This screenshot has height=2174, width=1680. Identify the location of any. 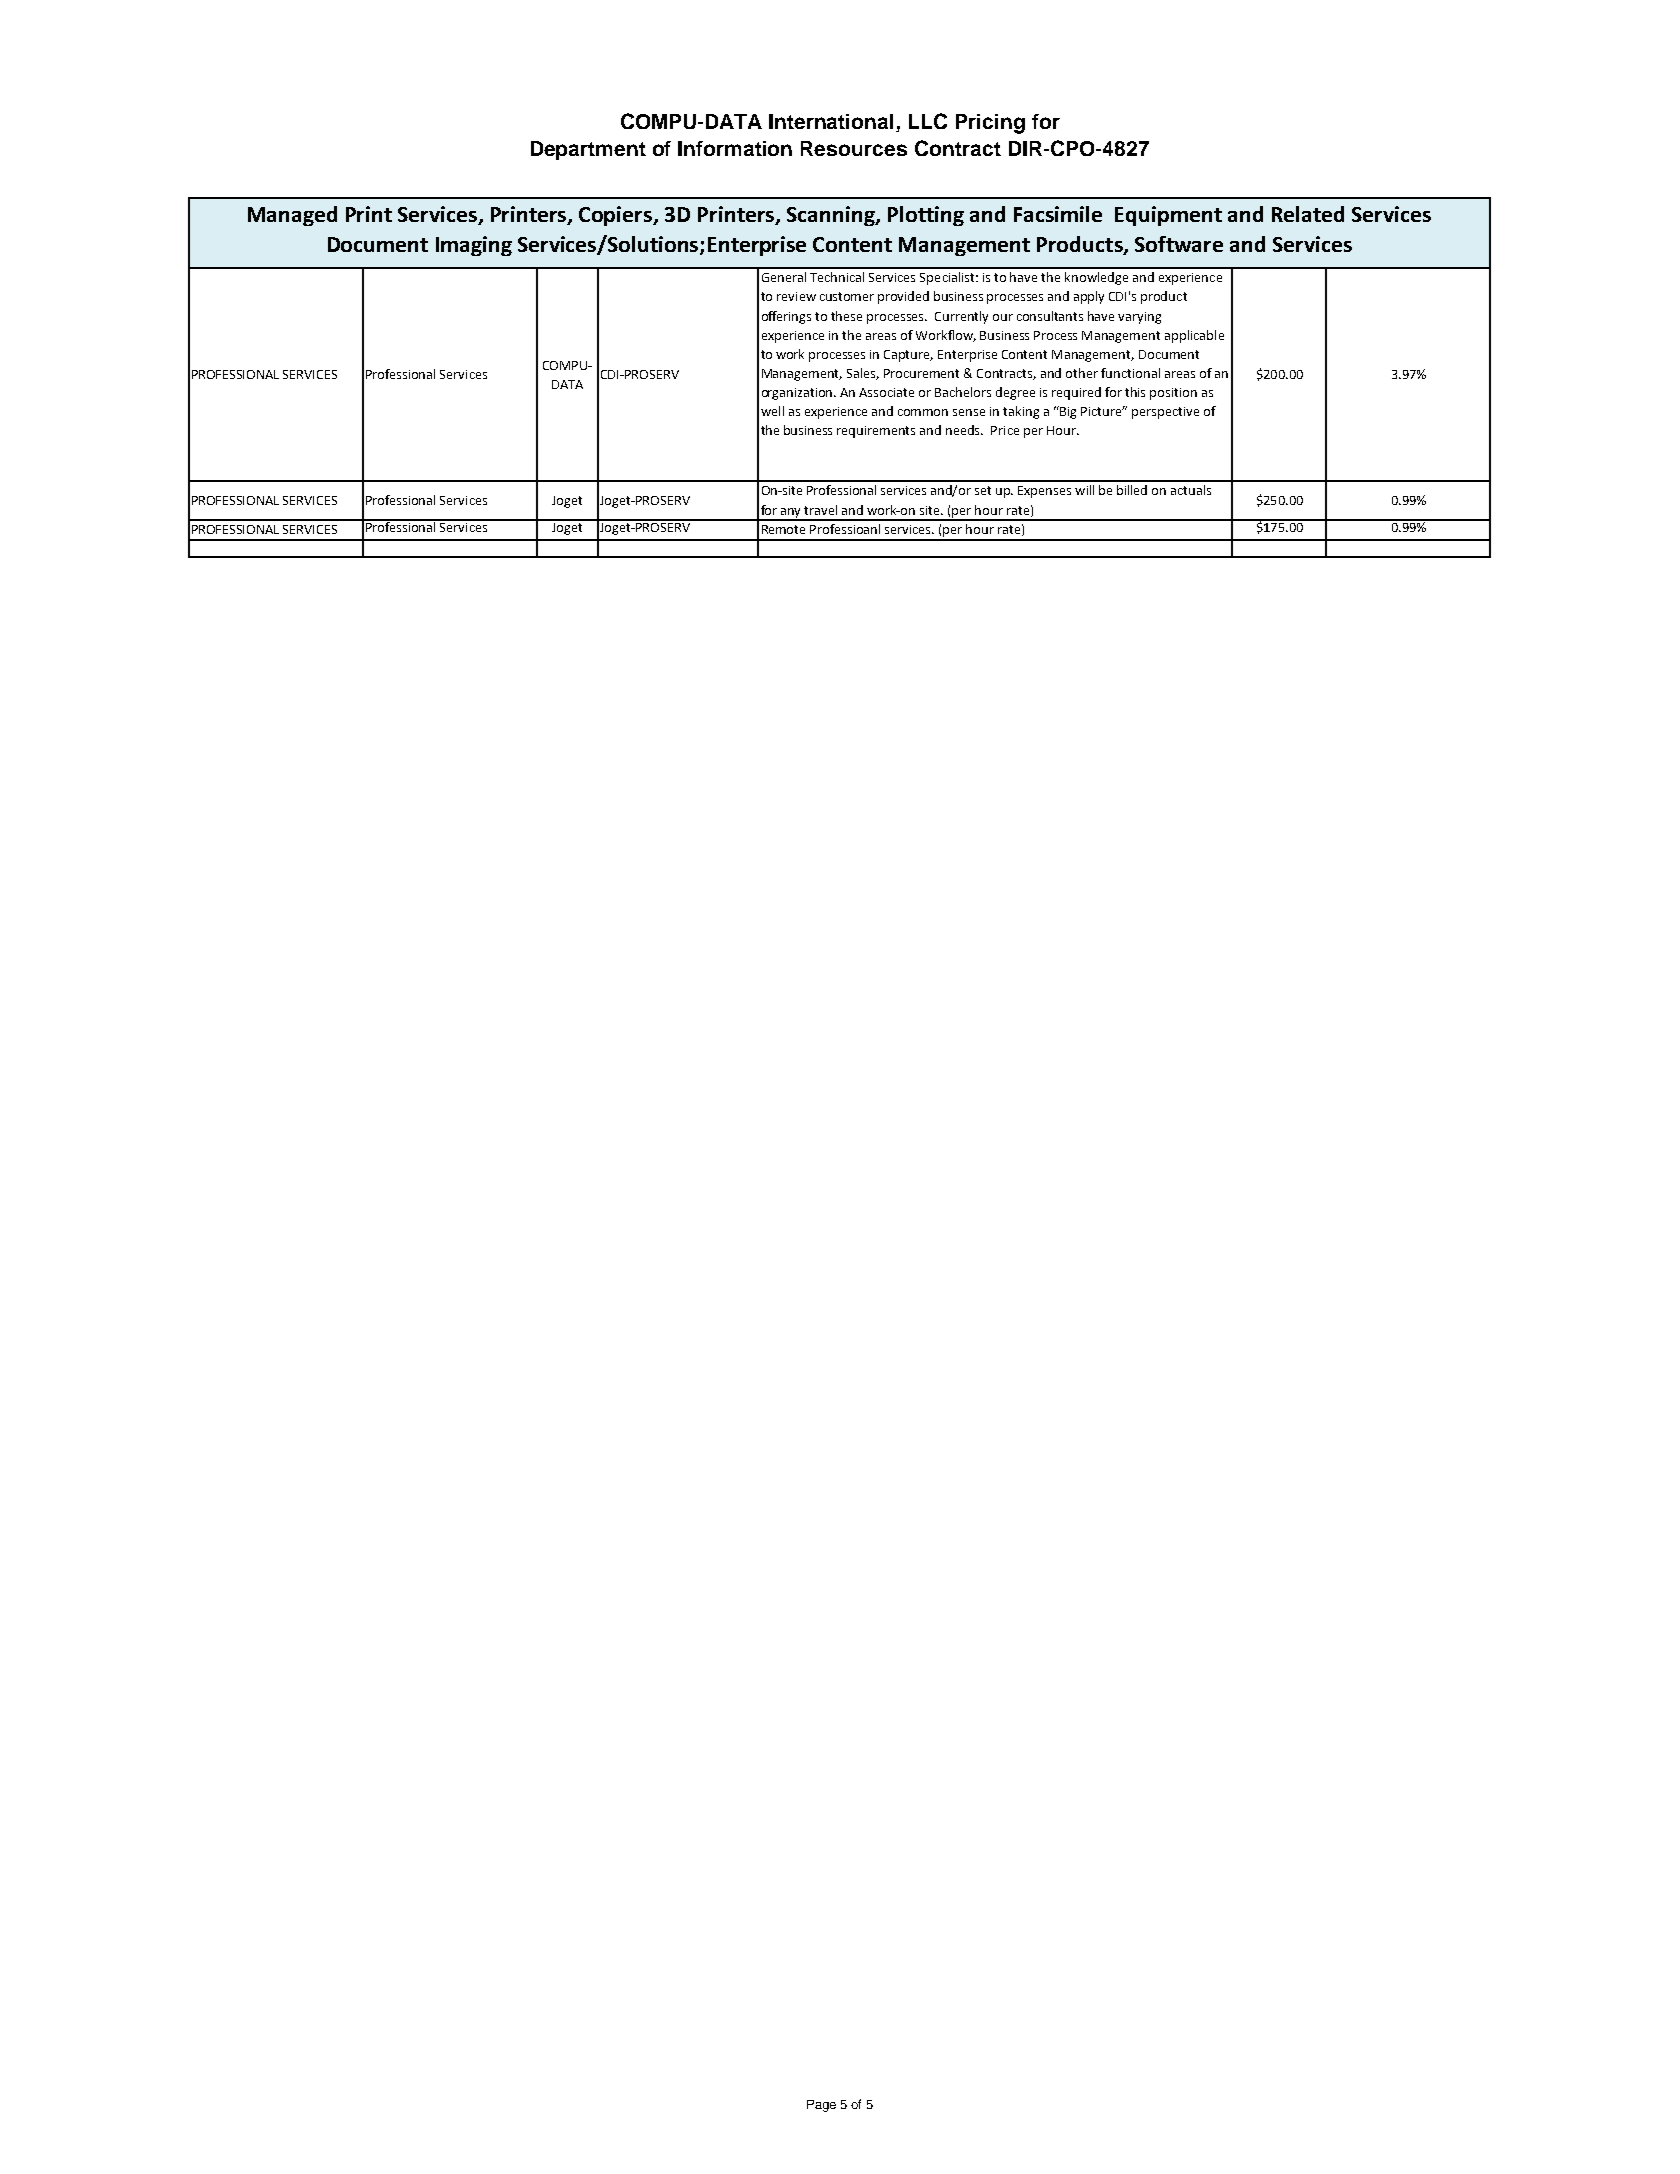
(791, 514).
